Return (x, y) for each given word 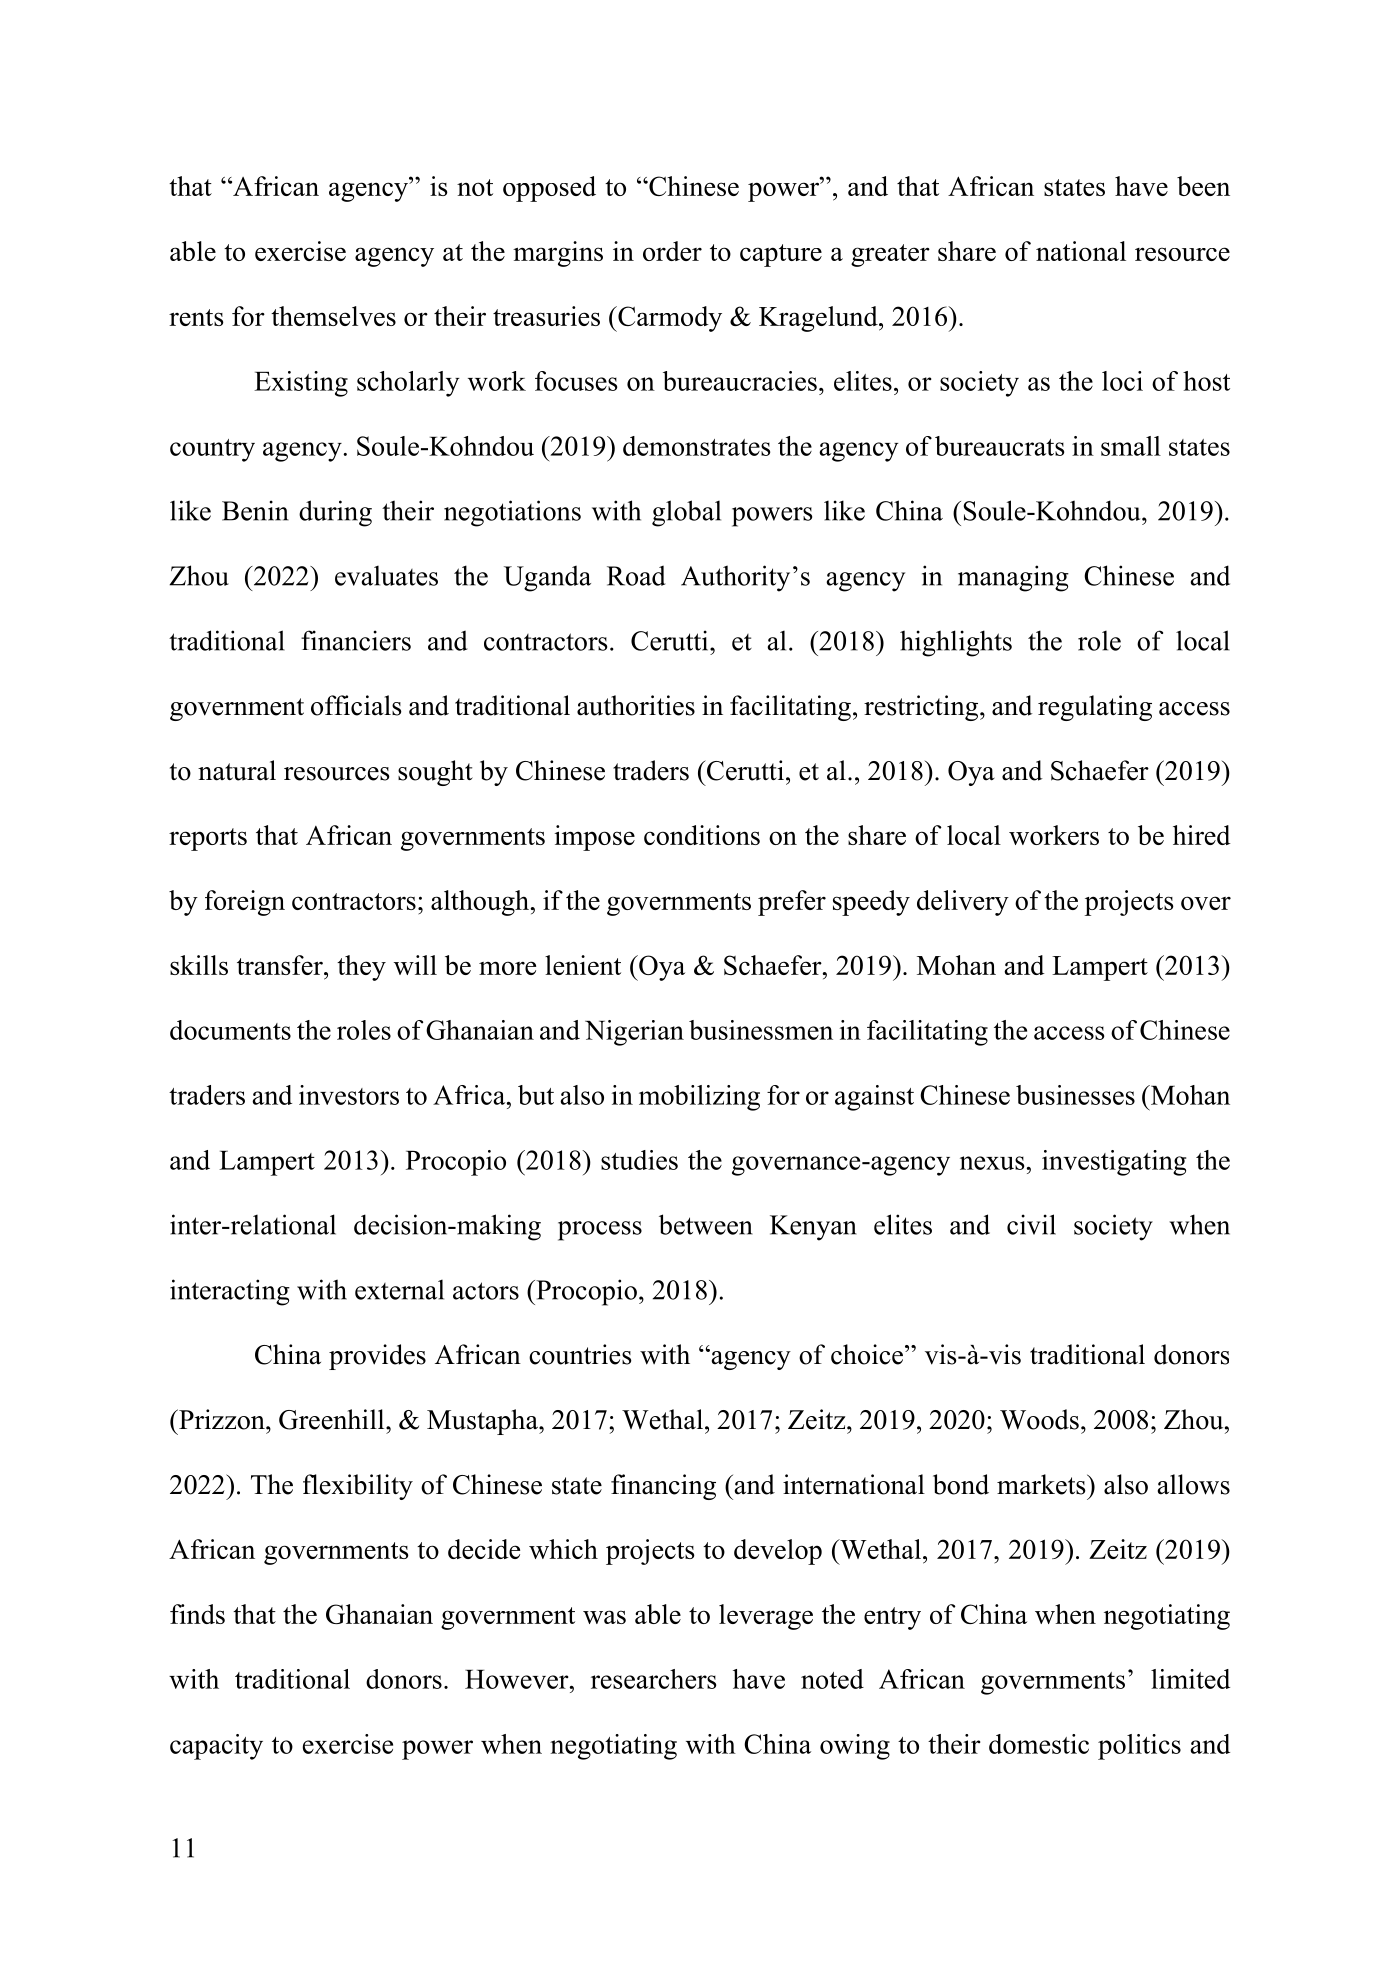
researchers (653, 1679)
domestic (1039, 1744)
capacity (216, 1747)
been (1203, 186)
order (672, 251)
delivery (963, 903)
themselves (333, 316)
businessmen (761, 1030)
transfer (281, 965)
